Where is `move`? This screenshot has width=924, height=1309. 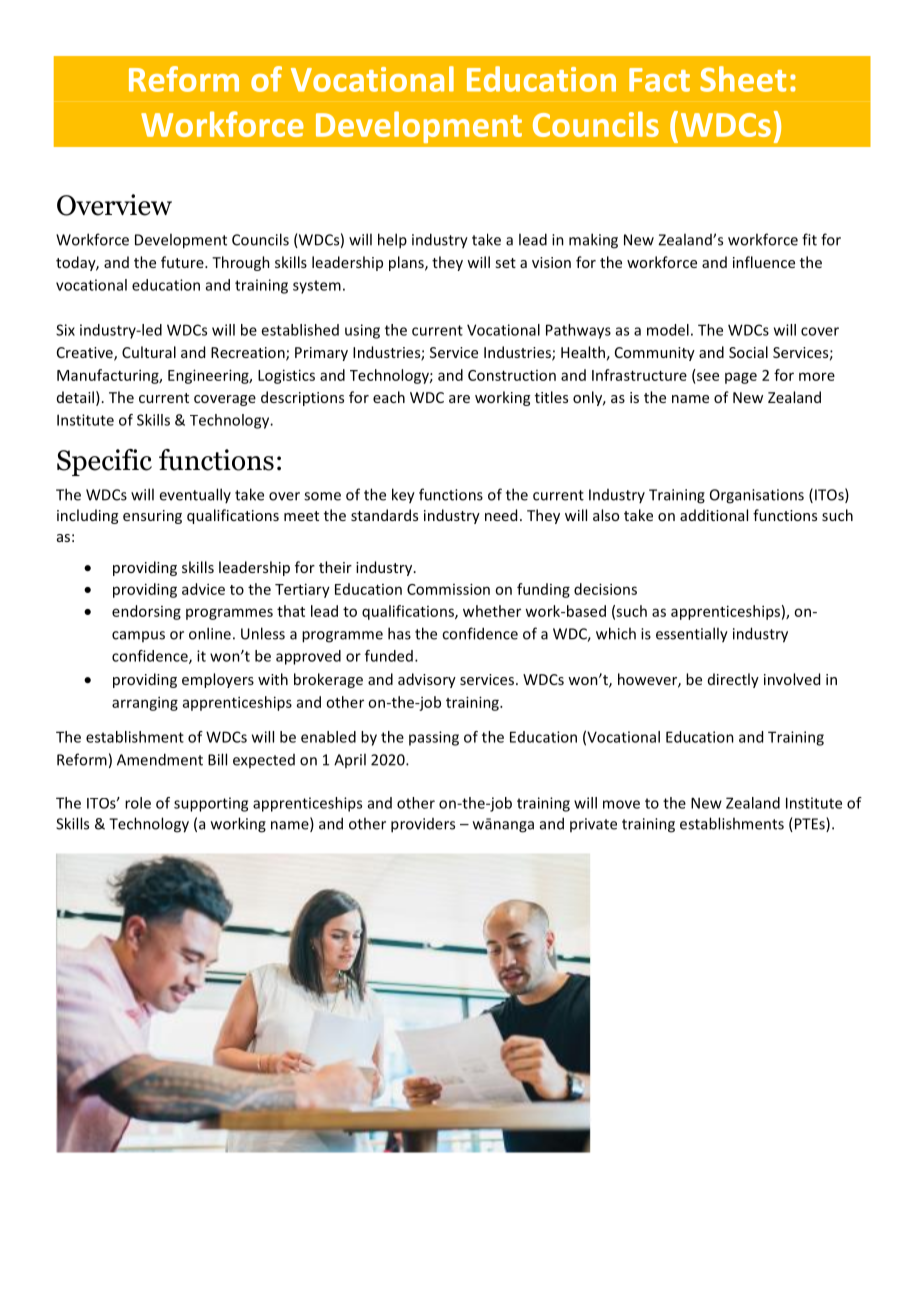 move is located at coordinates (621, 804).
